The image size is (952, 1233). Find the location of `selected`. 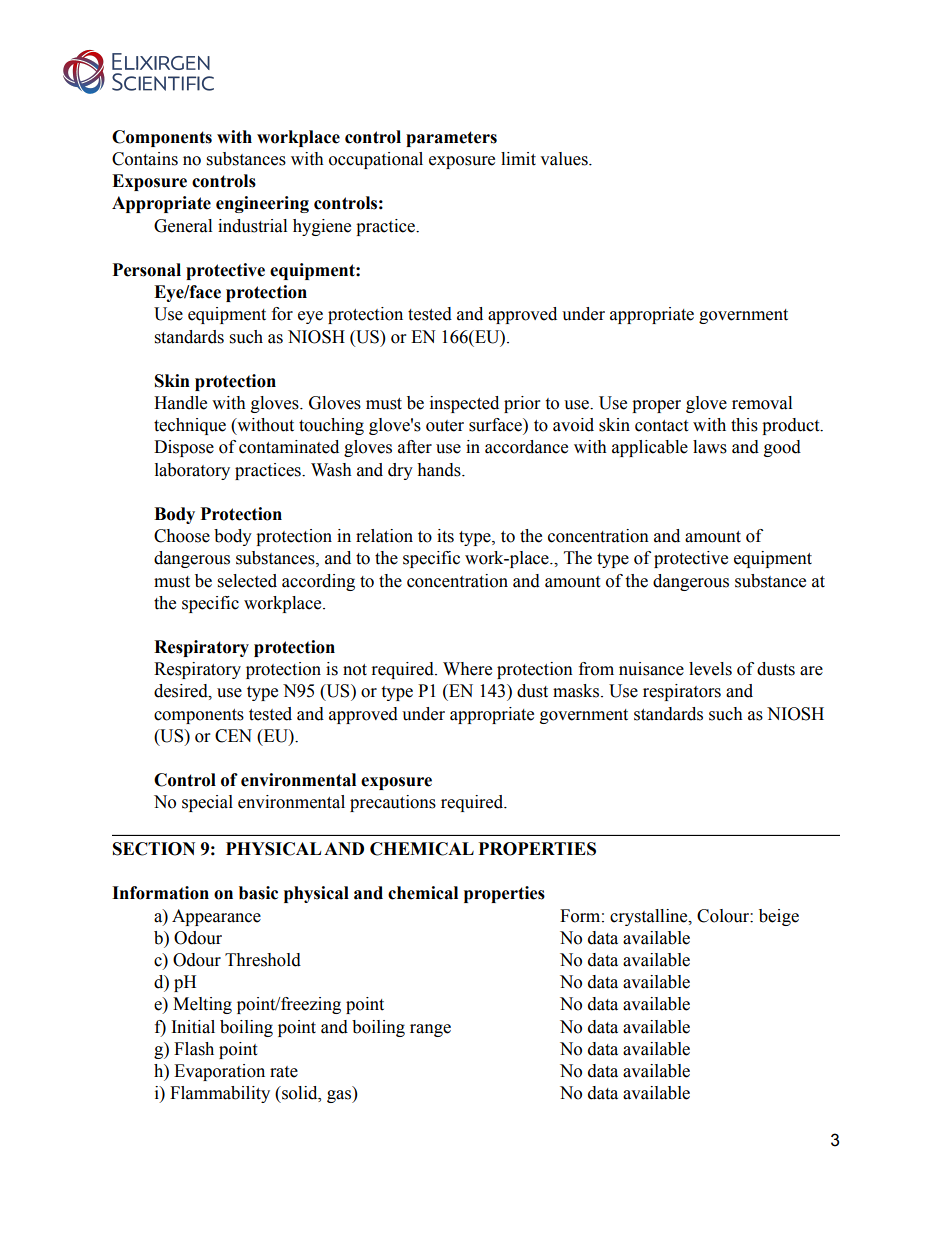

selected is located at coordinates (247, 581).
